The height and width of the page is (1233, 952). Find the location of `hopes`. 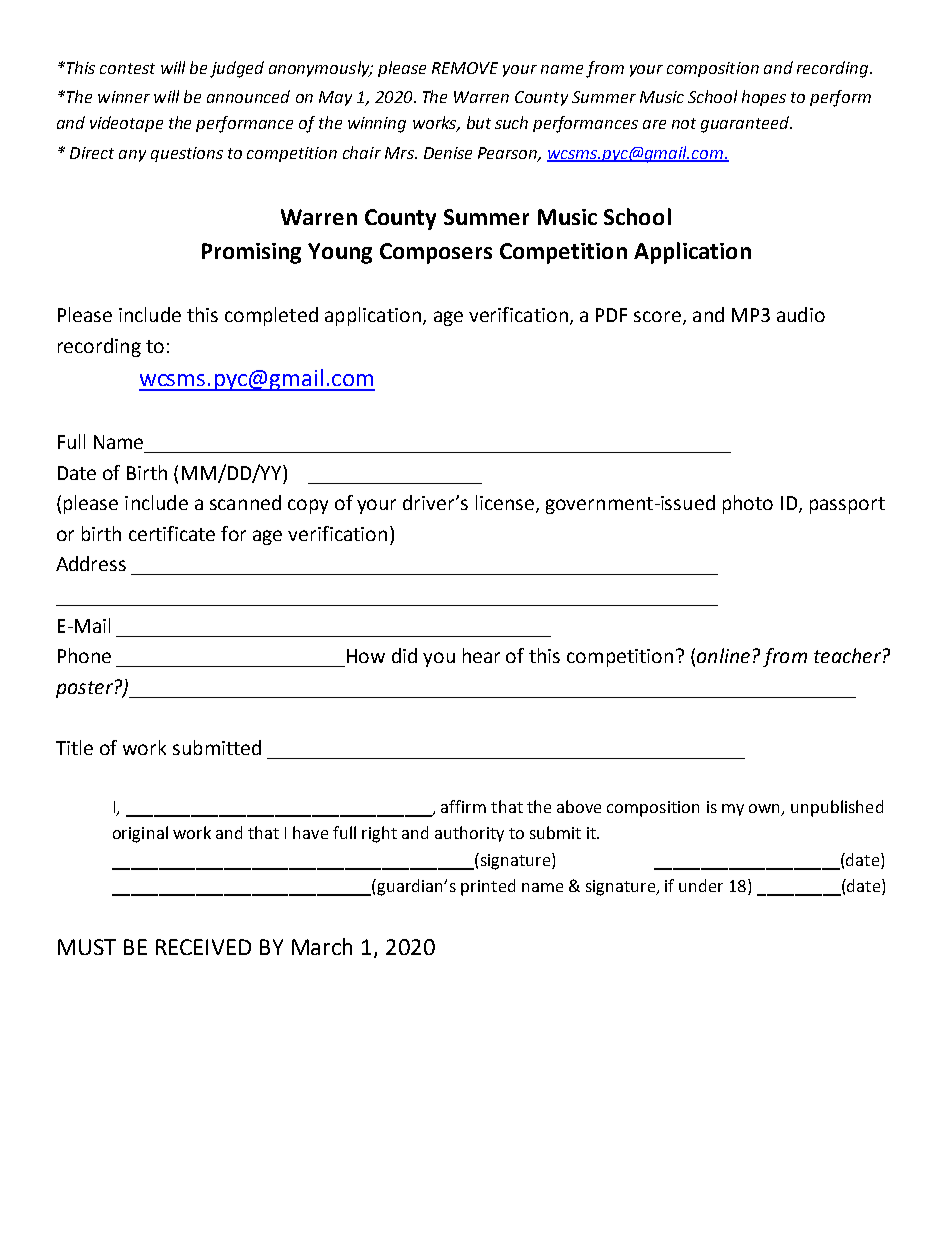

hopes is located at coordinates (764, 98).
